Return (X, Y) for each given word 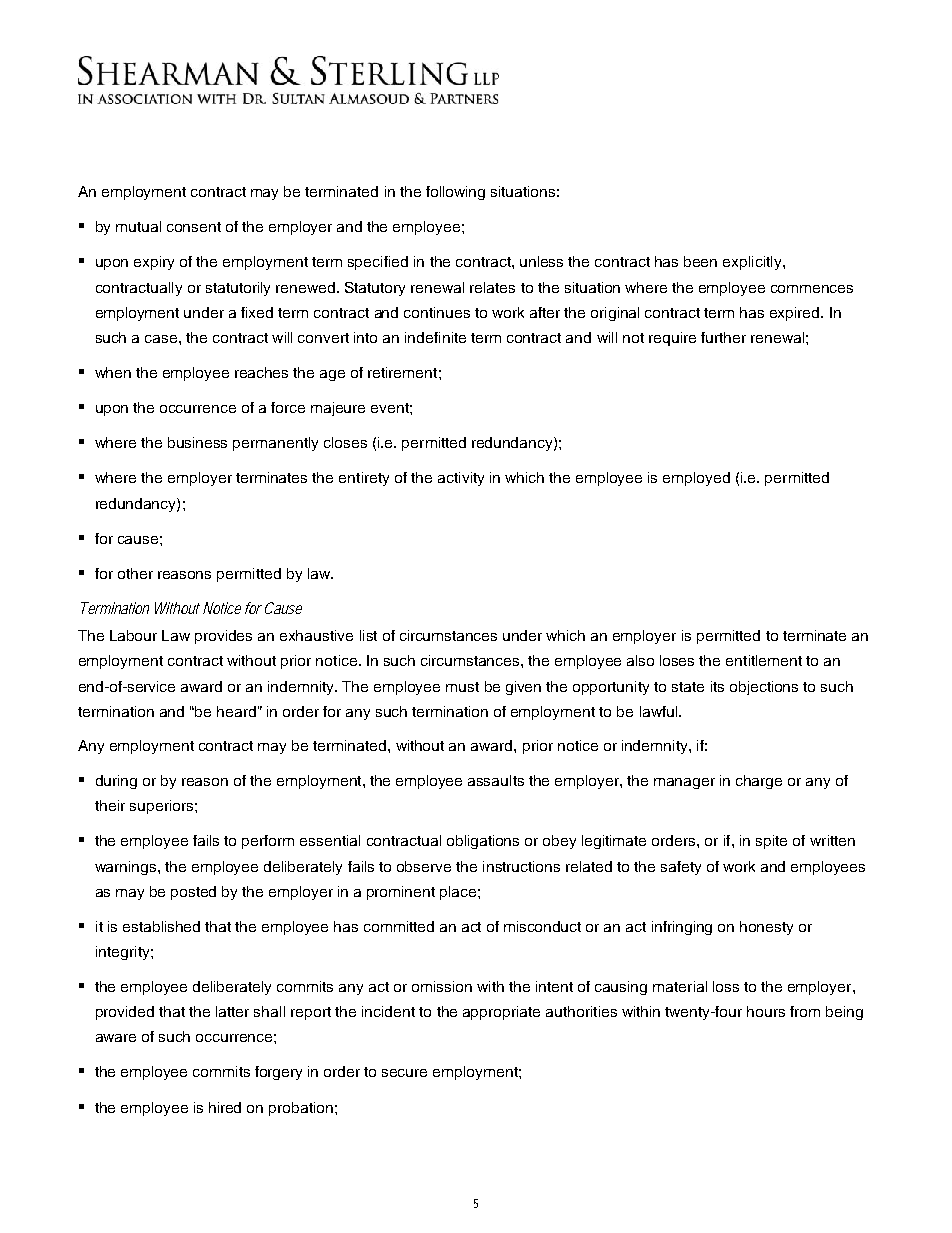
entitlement (764, 660)
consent (194, 227)
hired (225, 1107)
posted (193, 893)
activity (461, 479)
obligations (483, 842)
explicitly (753, 263)
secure (404, 1073)
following (455, 193)
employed (696, 479)
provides (223, 637)
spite (771, 842)
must (462, 687)
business (197, 442)
